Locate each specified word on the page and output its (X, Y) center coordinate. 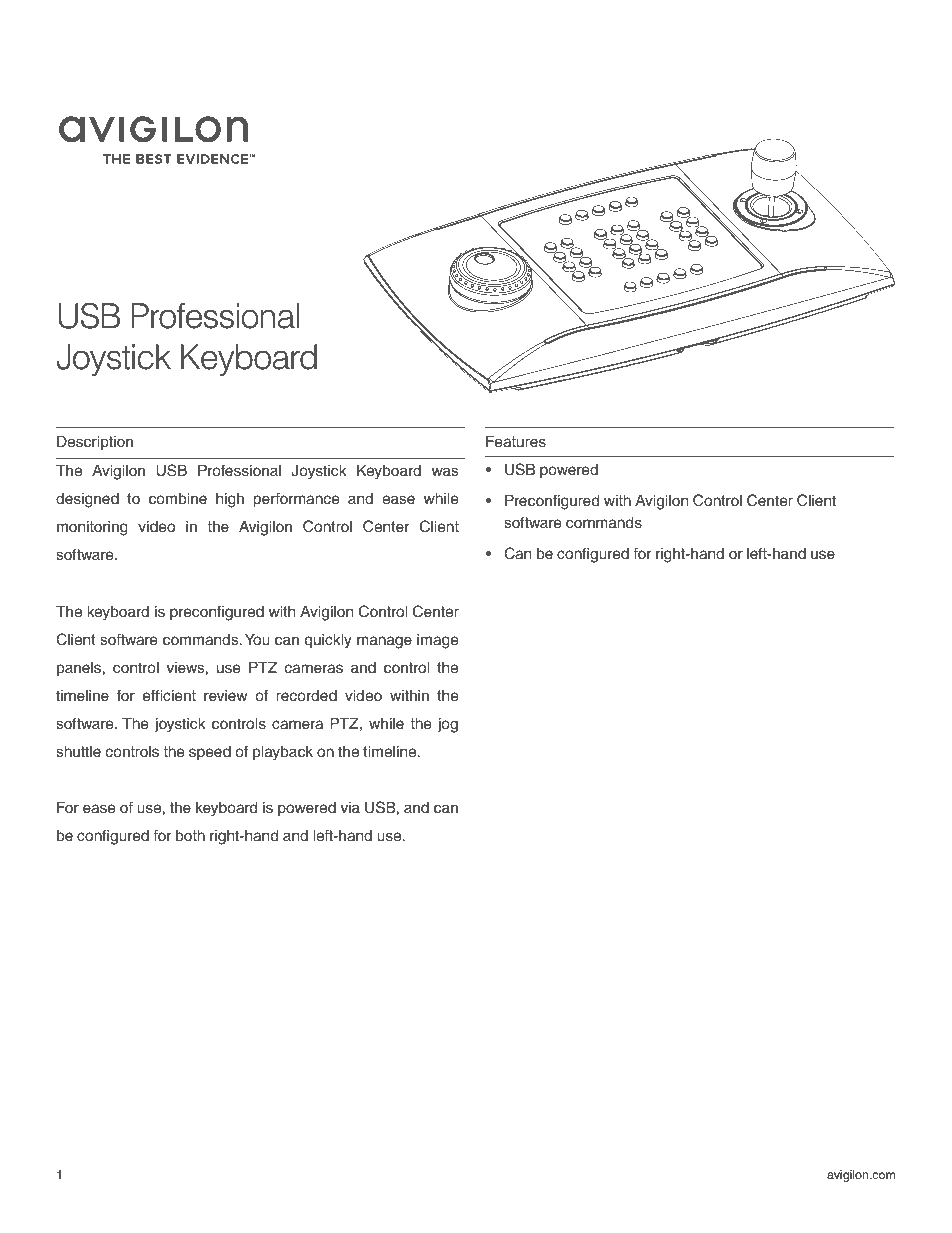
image (438, 641)
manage (384, 642)
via (350, 808)
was (445, 472)
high (230, 500)
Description (95, 443)
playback (283, 753)
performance (296, 500)
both (190, 836)
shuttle (78, 752)
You (257, 640)
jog (447, 725)
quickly (328, 641)
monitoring (92, 528)
